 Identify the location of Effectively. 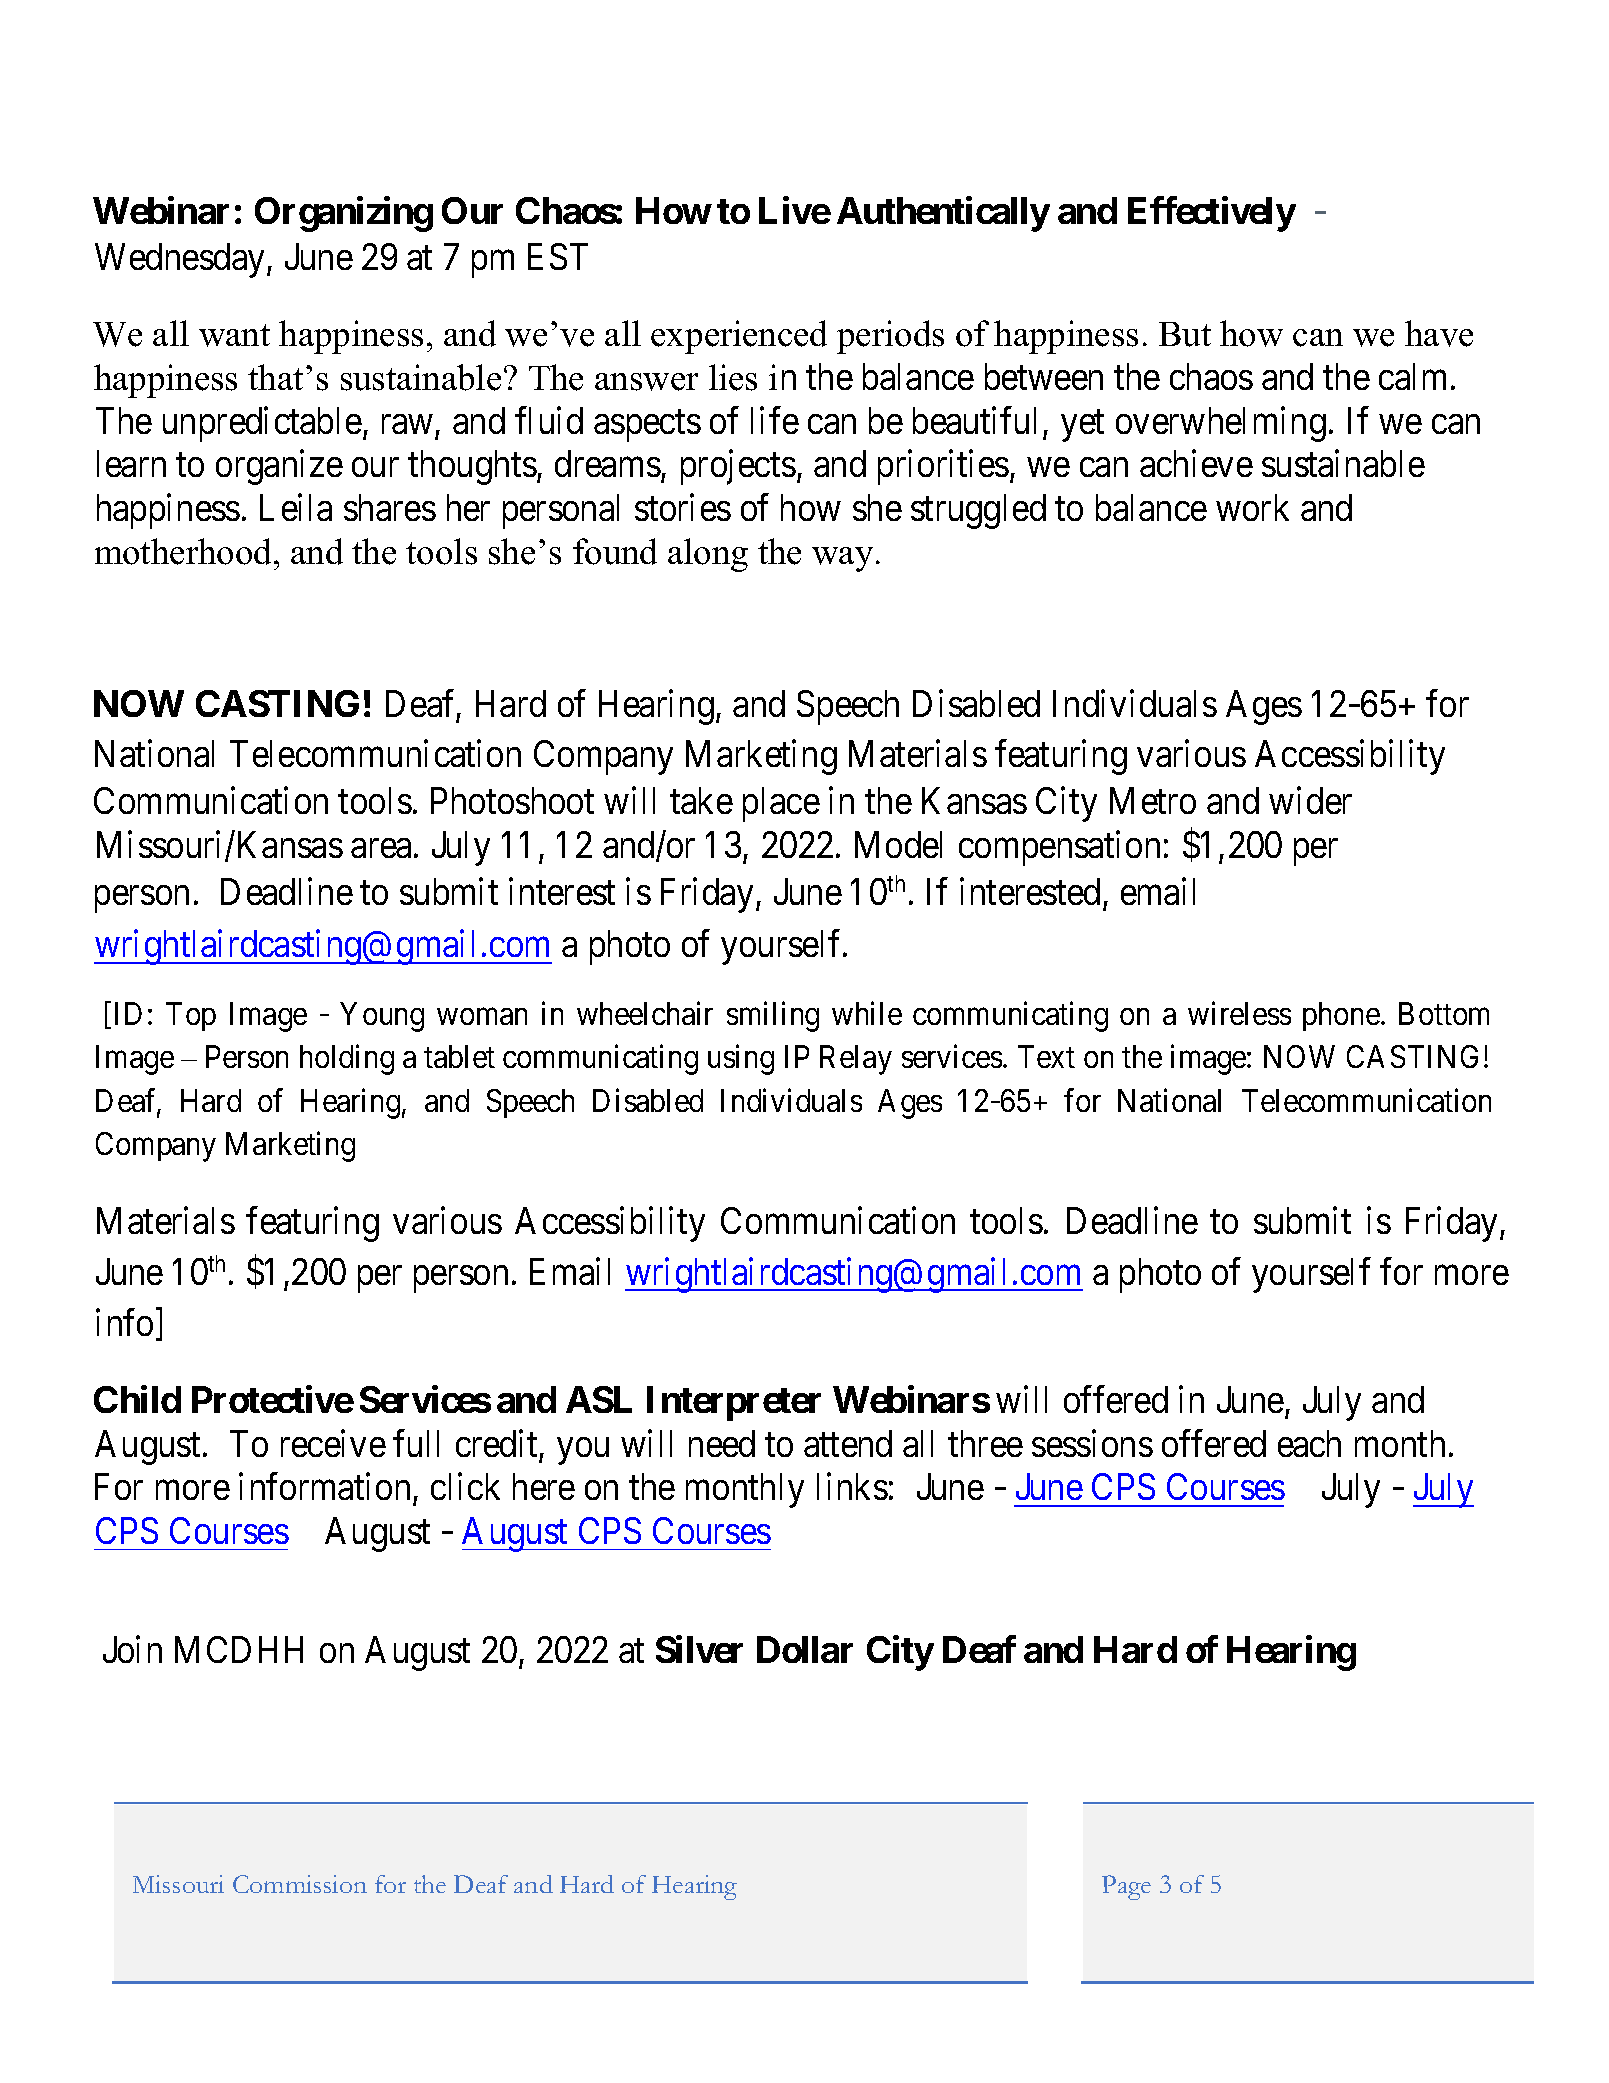
(1212, 214).
